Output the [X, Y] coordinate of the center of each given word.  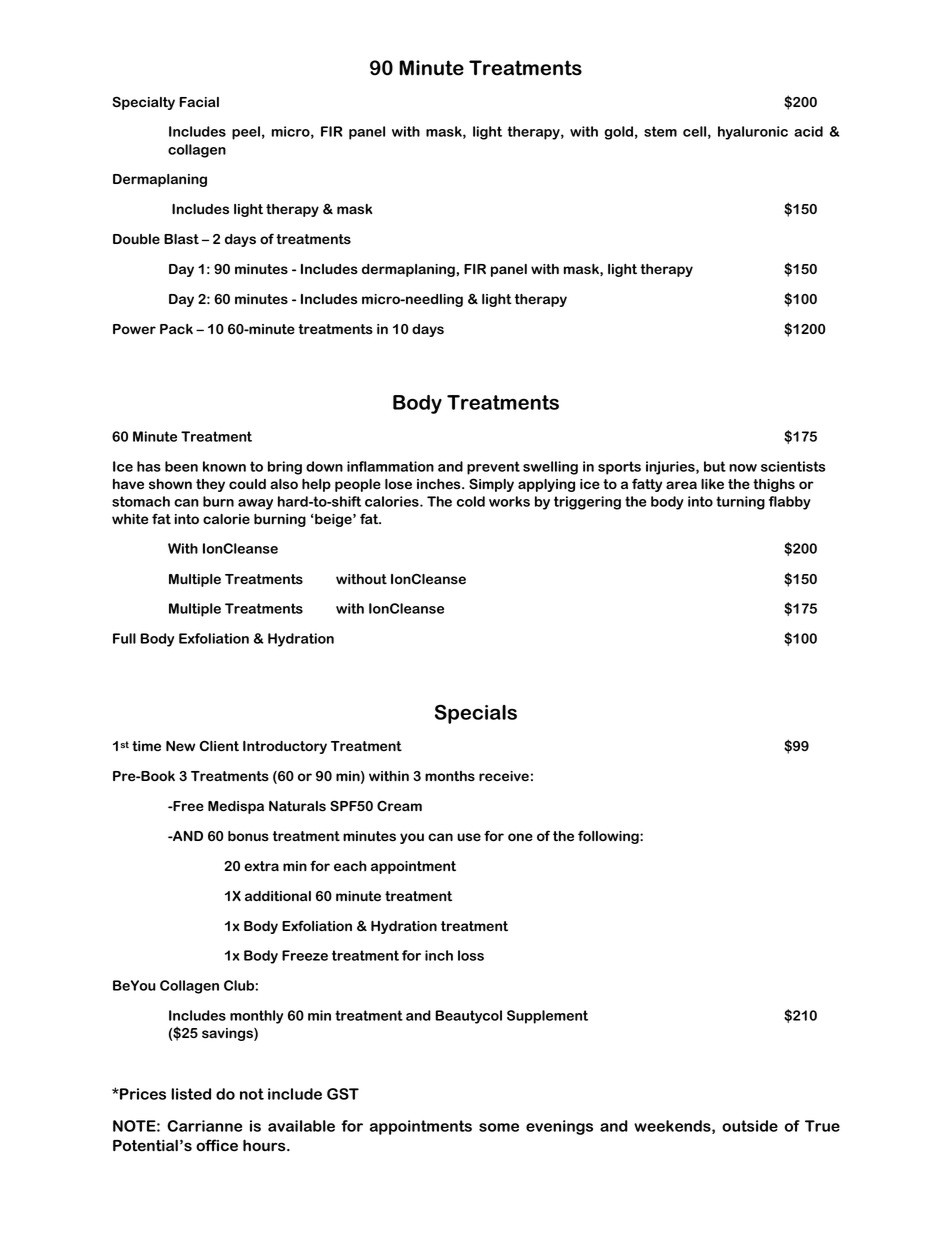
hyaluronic [753, 133]
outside [750, 1126]
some [499, 1127]
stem [660, 131]
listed [191, 1094]
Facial [199, 102]
